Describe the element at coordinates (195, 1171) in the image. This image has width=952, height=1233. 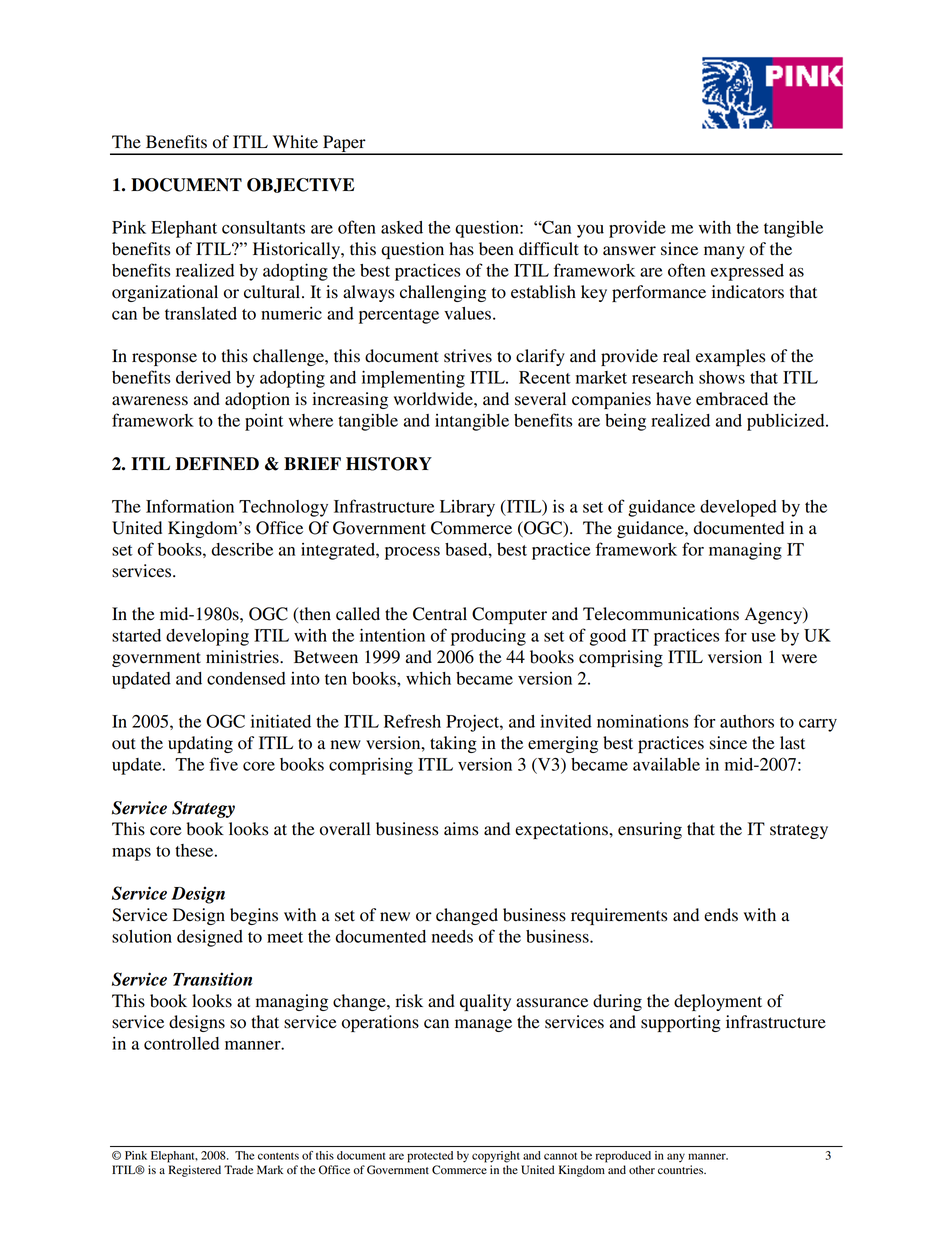
I see `Registered` at that location.
